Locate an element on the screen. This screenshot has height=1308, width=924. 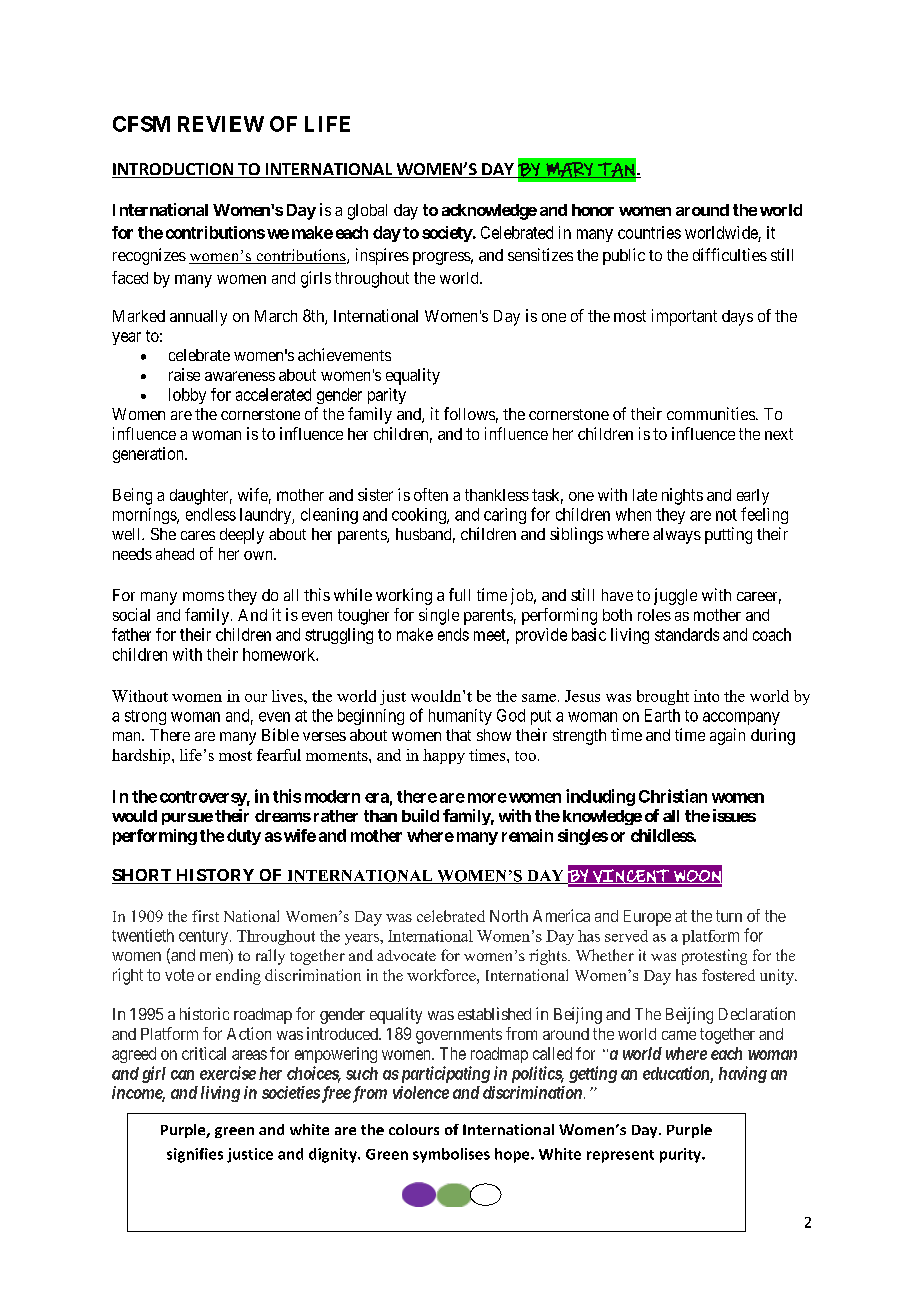
purity is located at coordinates (681, 1155).
